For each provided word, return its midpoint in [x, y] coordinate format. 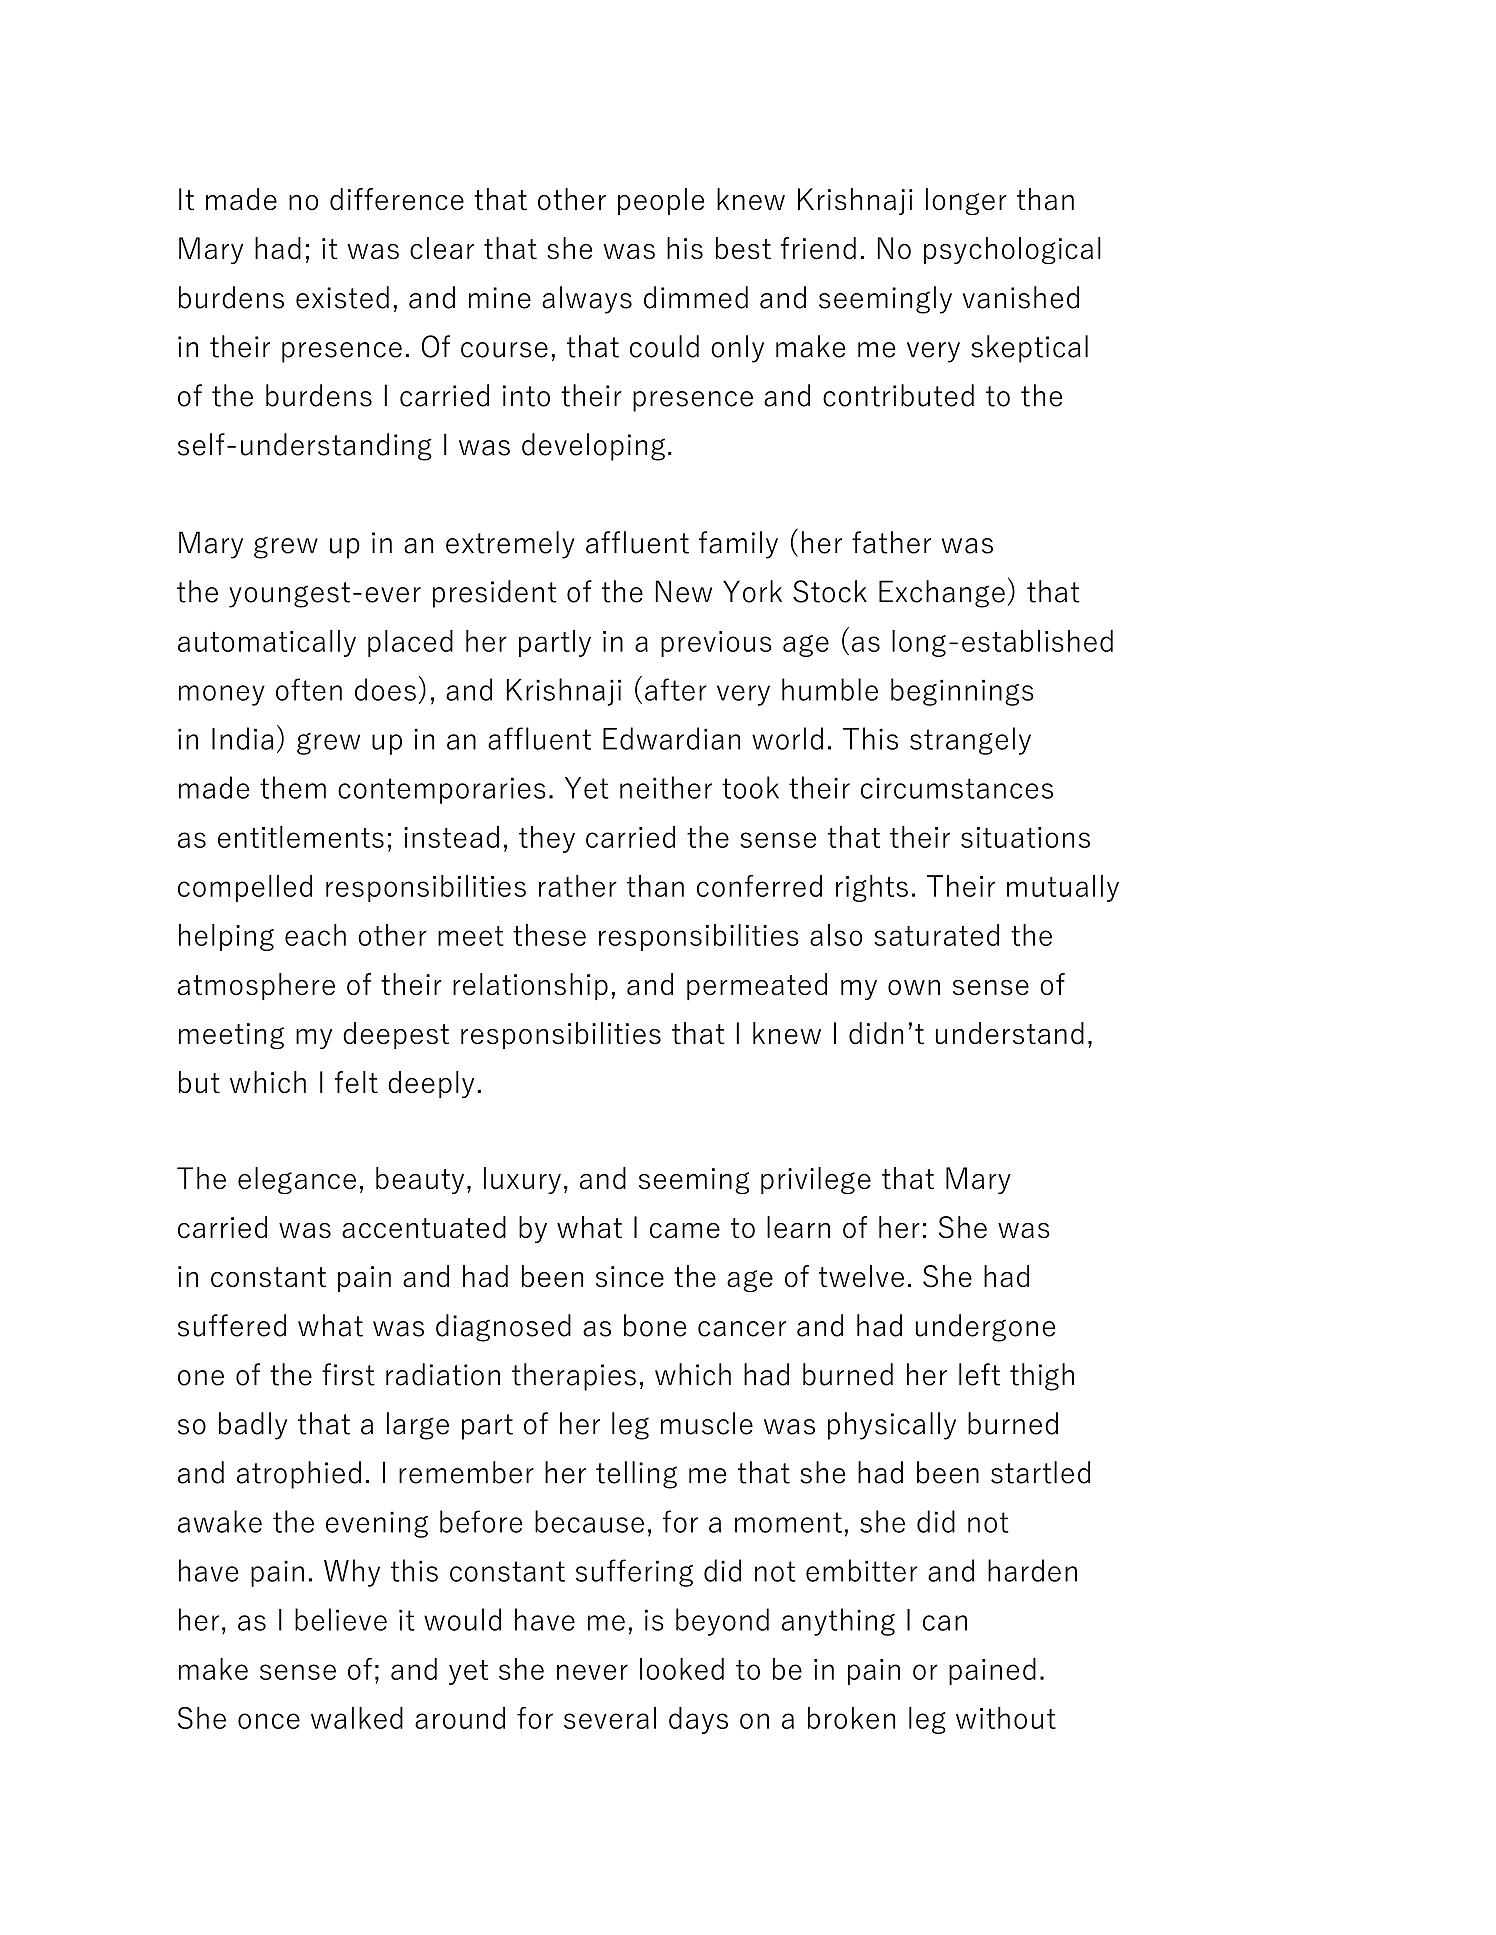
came [685, 1231]
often [309, 689]
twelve [861, 1276]
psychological [1012, 250]
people [661, 201]
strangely [970, 741]
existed [342, 297]
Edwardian [671, 738]
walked [357, 1718]
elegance [297, 1180]
